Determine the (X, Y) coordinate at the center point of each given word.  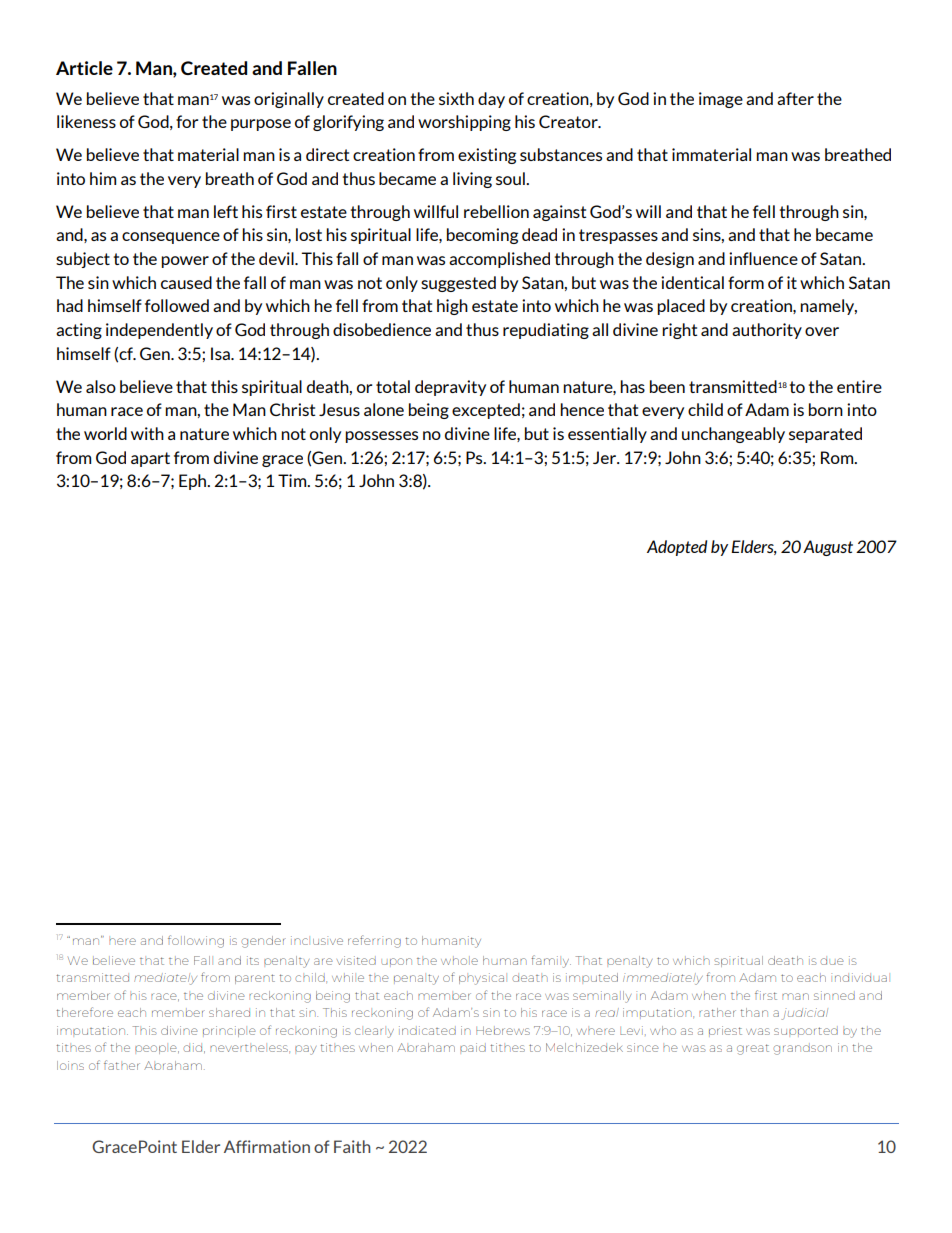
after (795, 98)
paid (473, 1047)
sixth (456, 98)
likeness (86, 121)
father (122, 1065)
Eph (193, 482)
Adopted (677, 548)
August (828, 548)
